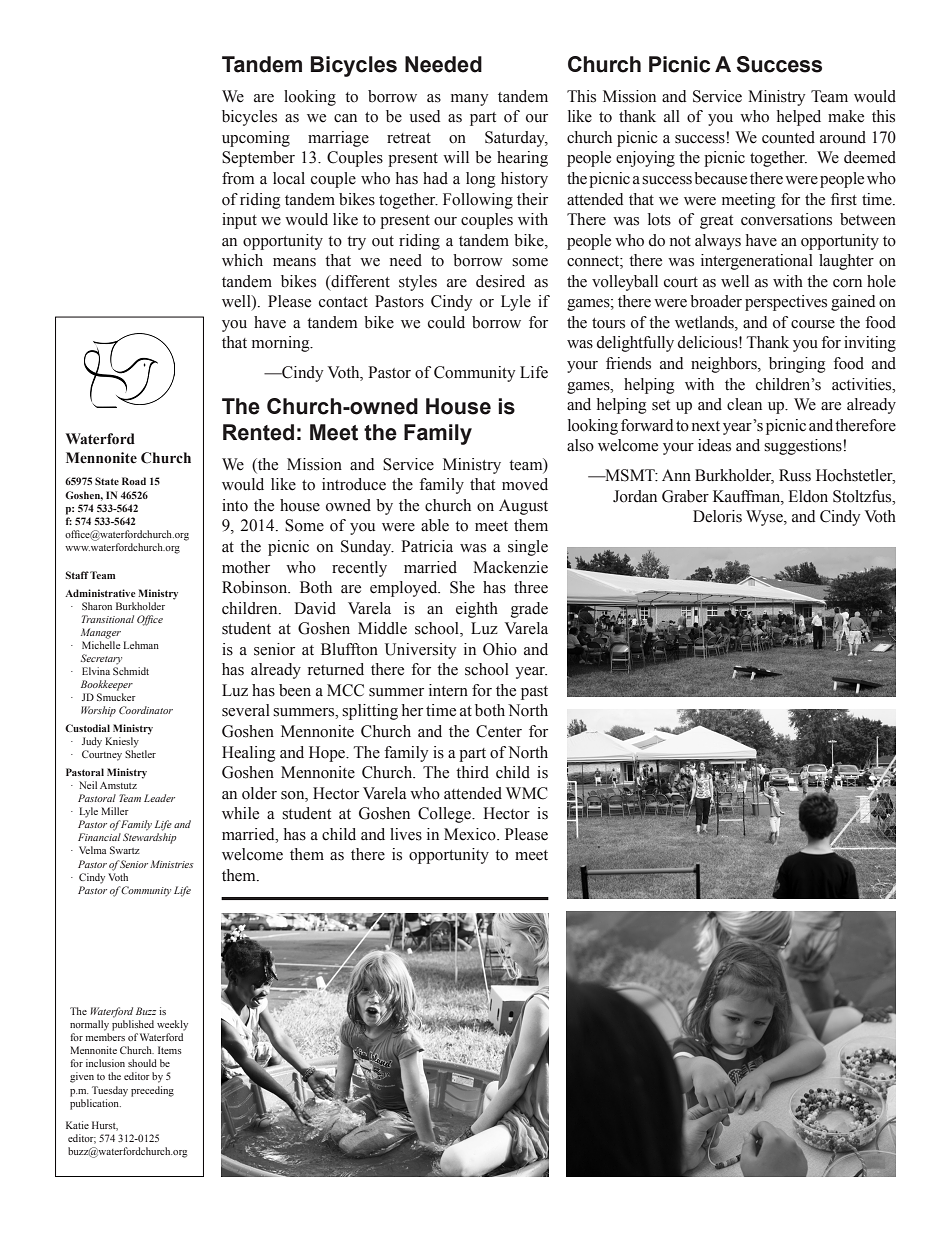 This document has width=952, height=1233. I want to click on third, so click(472, 772).
